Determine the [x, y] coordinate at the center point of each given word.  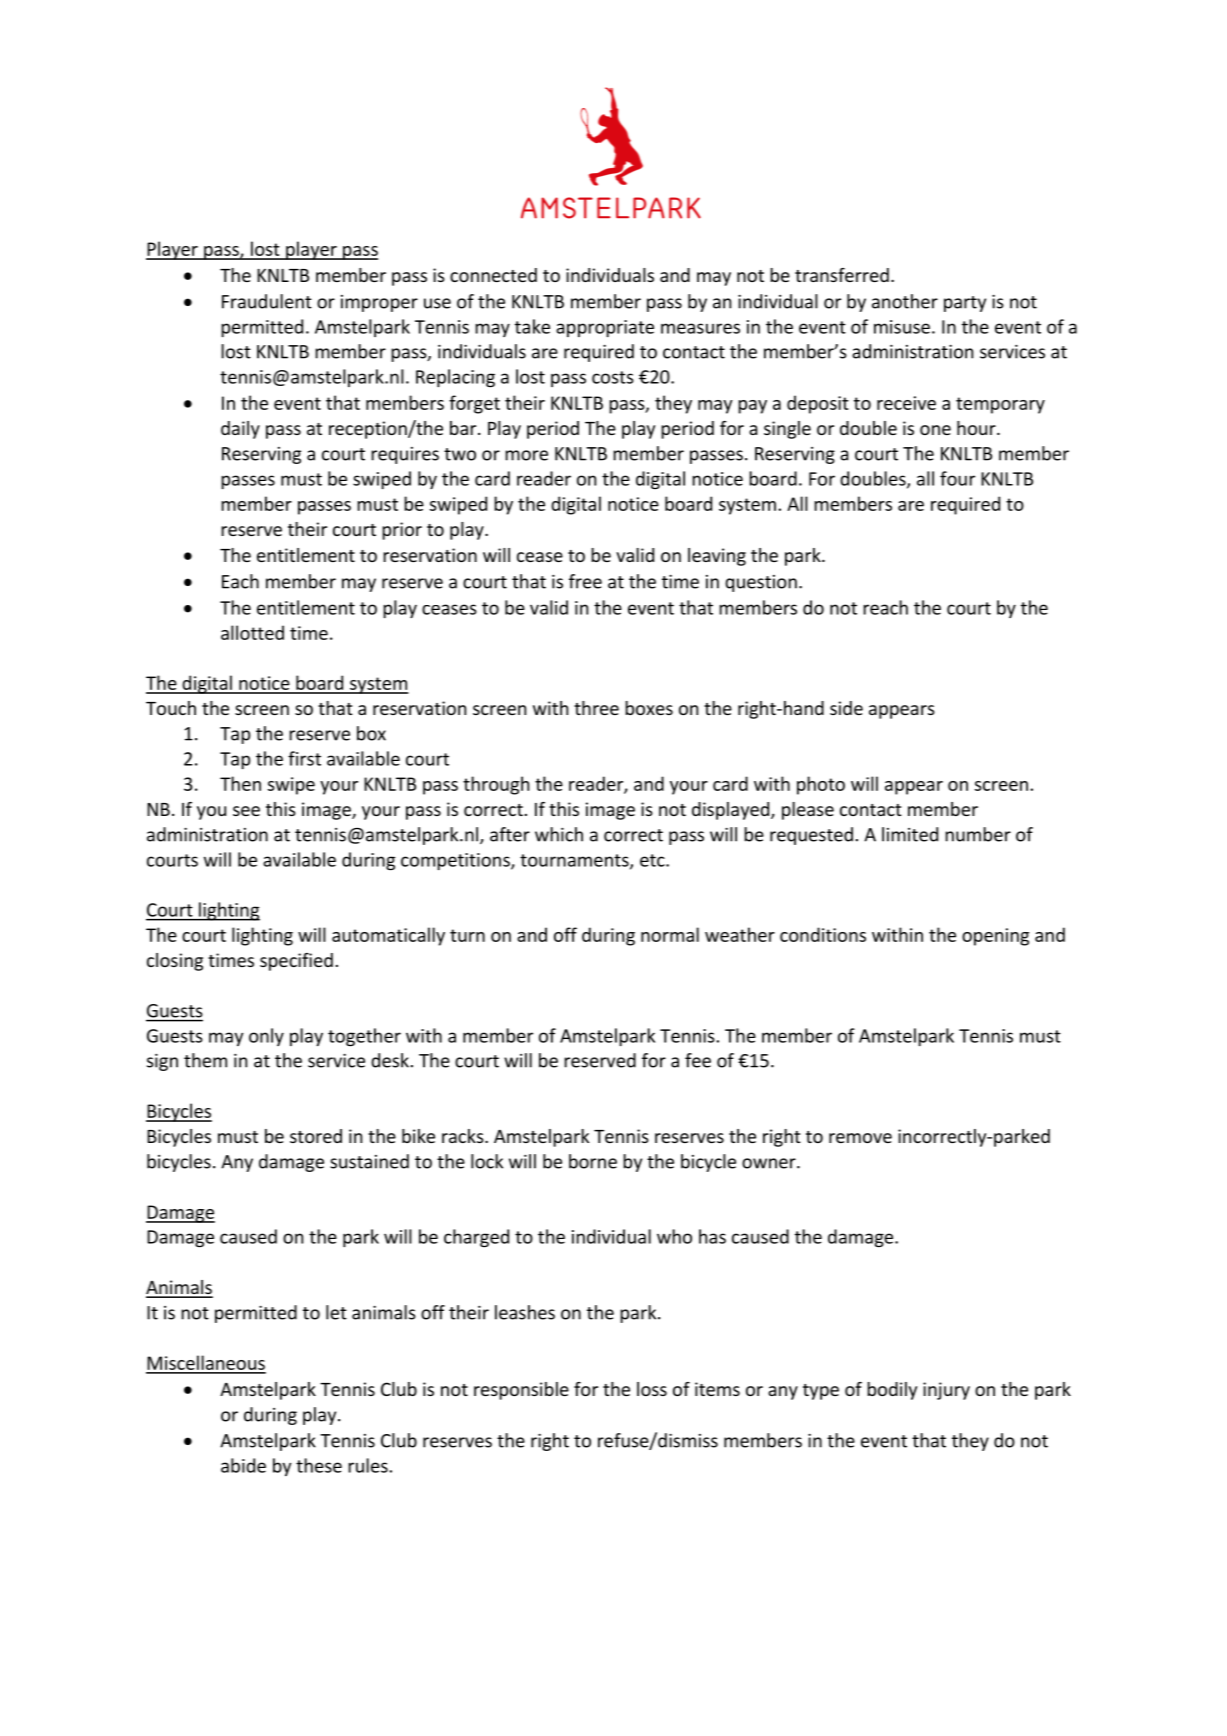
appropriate [605, 328]
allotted [252, 632]
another [905, 301]
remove [860, 1138]
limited [910, 834]
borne [593, 1161]
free [585, 581]
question [761, 583]
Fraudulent [267, 301]
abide [243, 1465]
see [246, 811]
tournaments [575, 861]
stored [316, 1136]
